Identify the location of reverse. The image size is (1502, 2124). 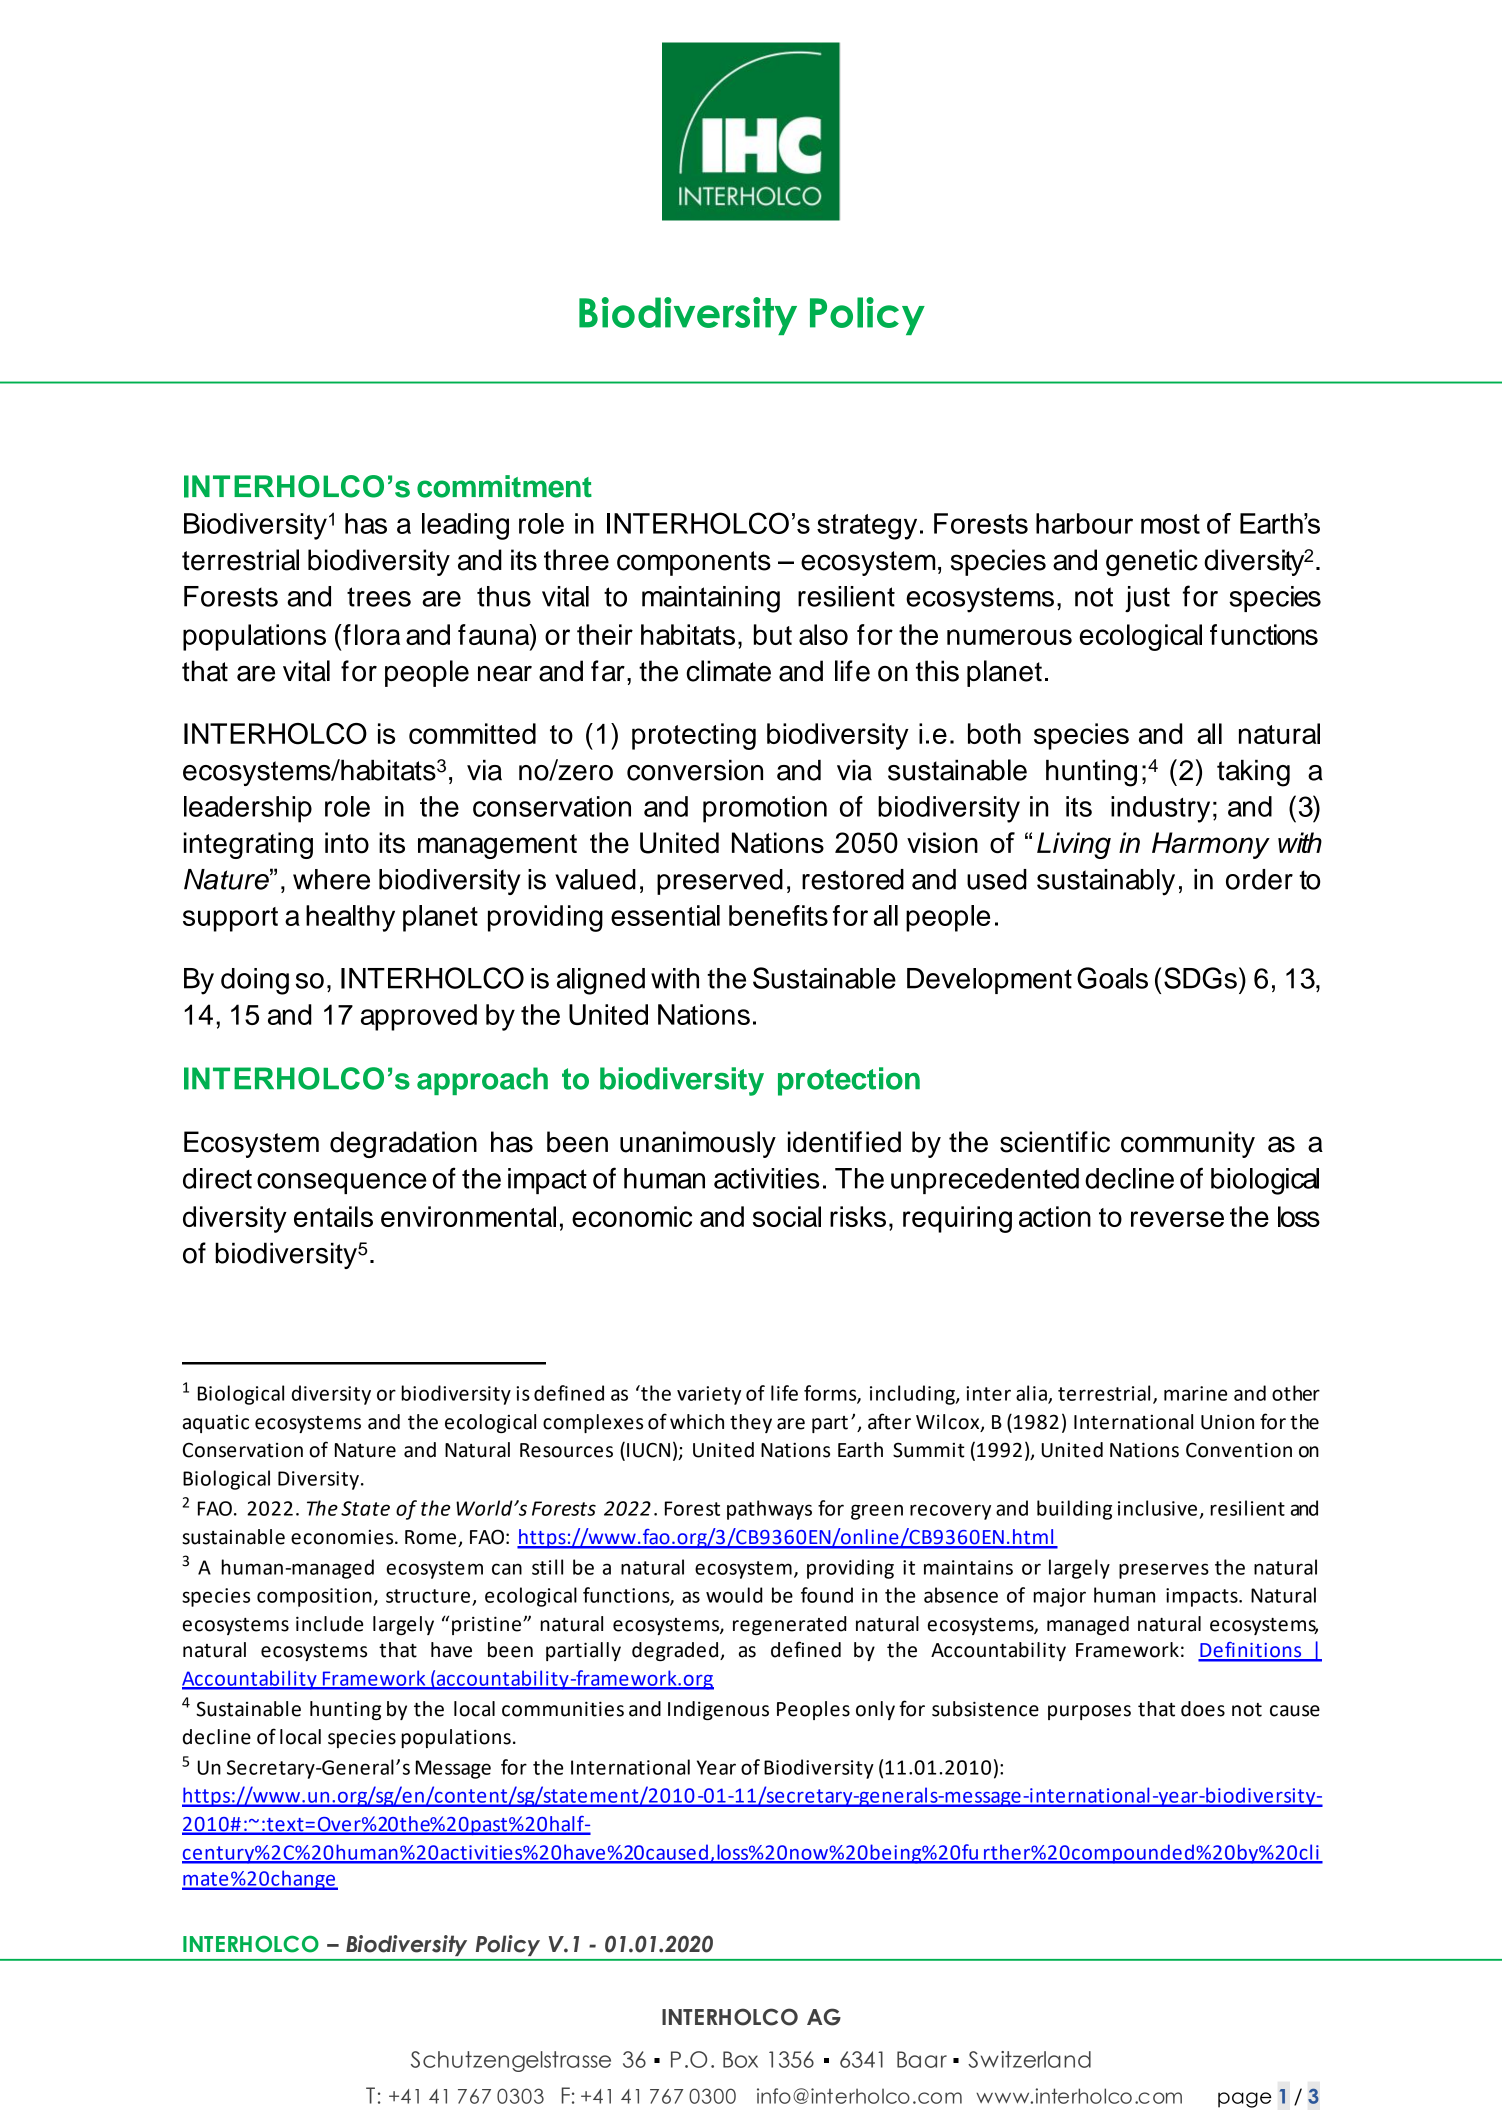
(1177, 1219).
